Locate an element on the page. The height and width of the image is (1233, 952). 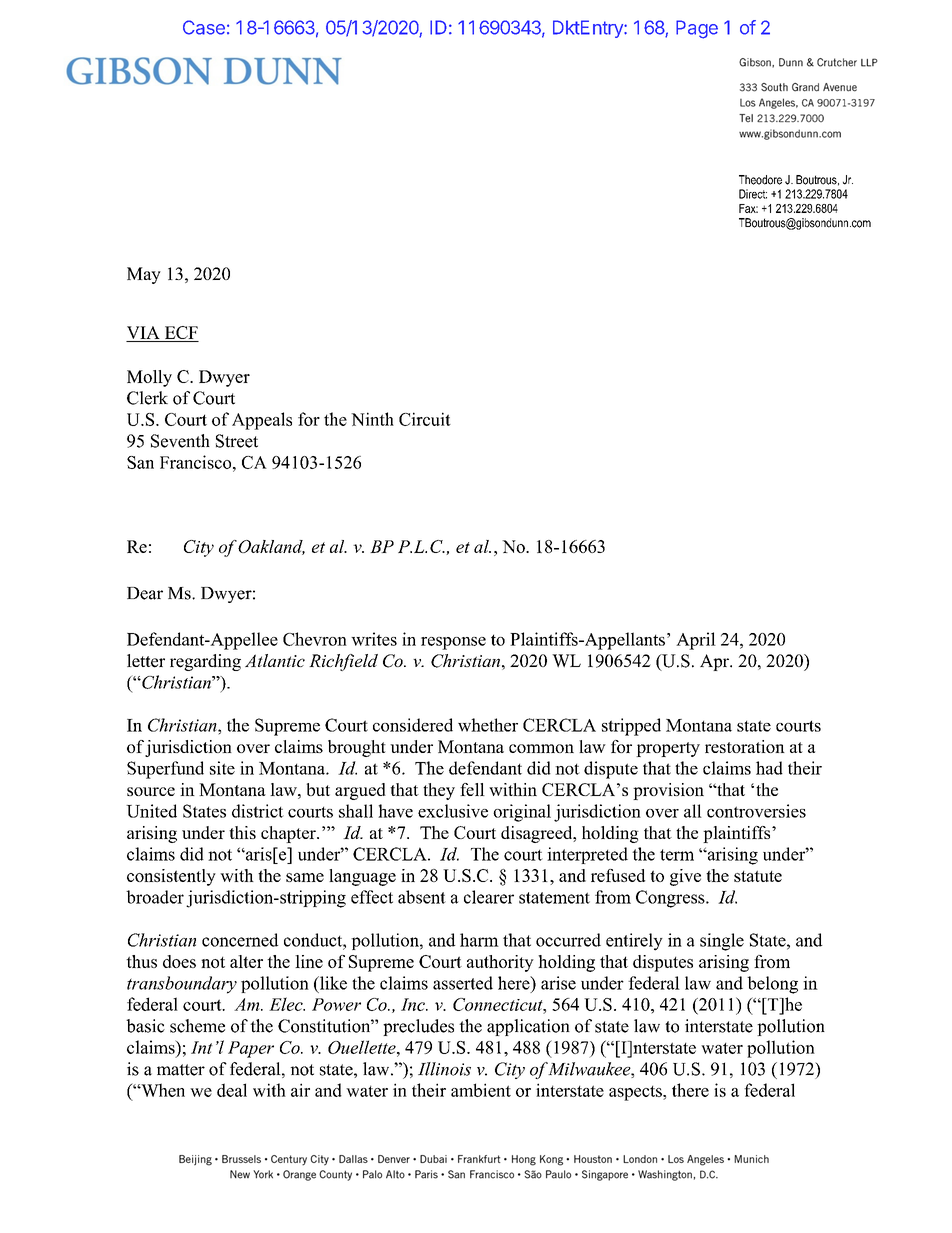
Circuit is located at coordinates (425, 419).
